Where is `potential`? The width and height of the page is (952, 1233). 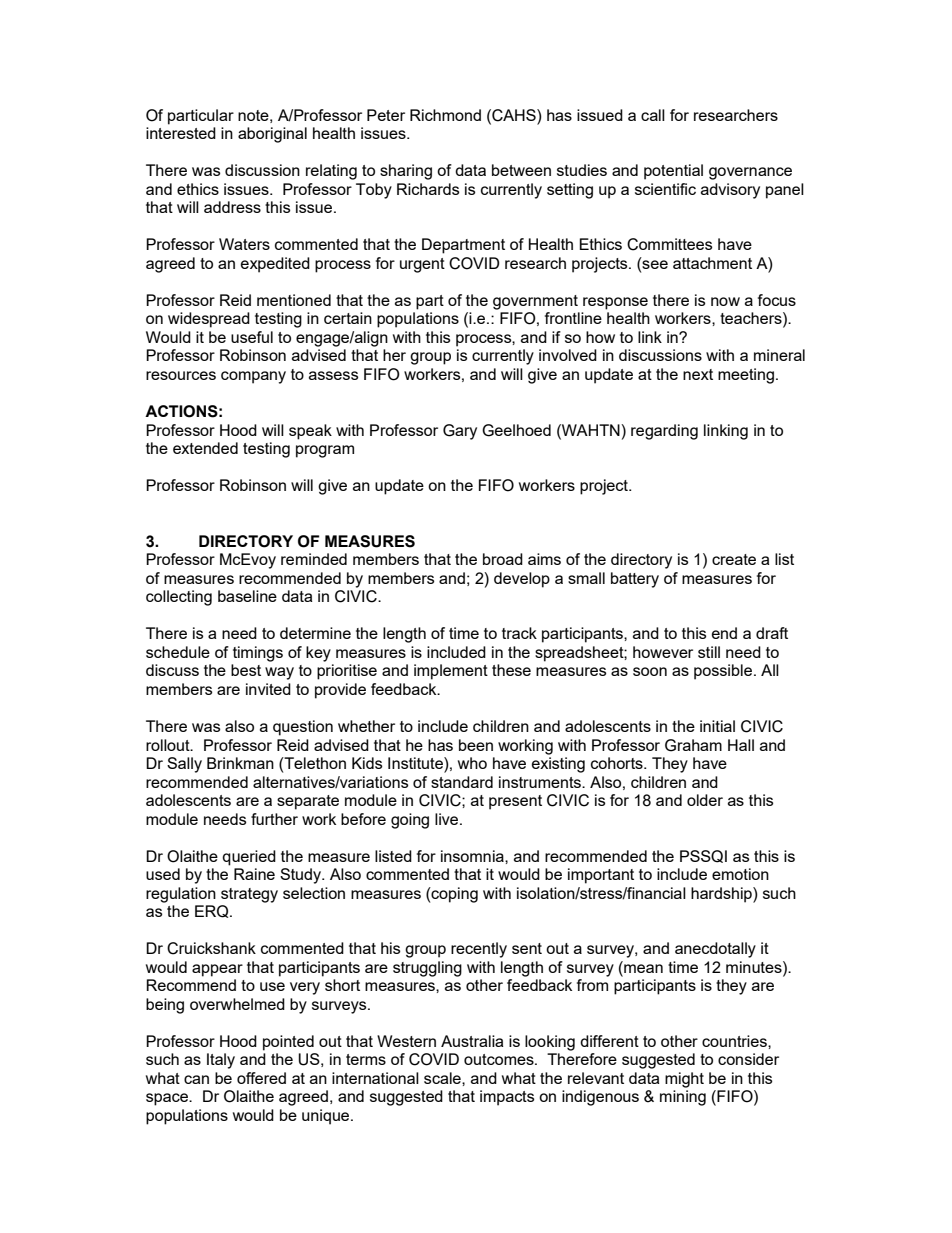
potential is located at coordinates (673, 172).
